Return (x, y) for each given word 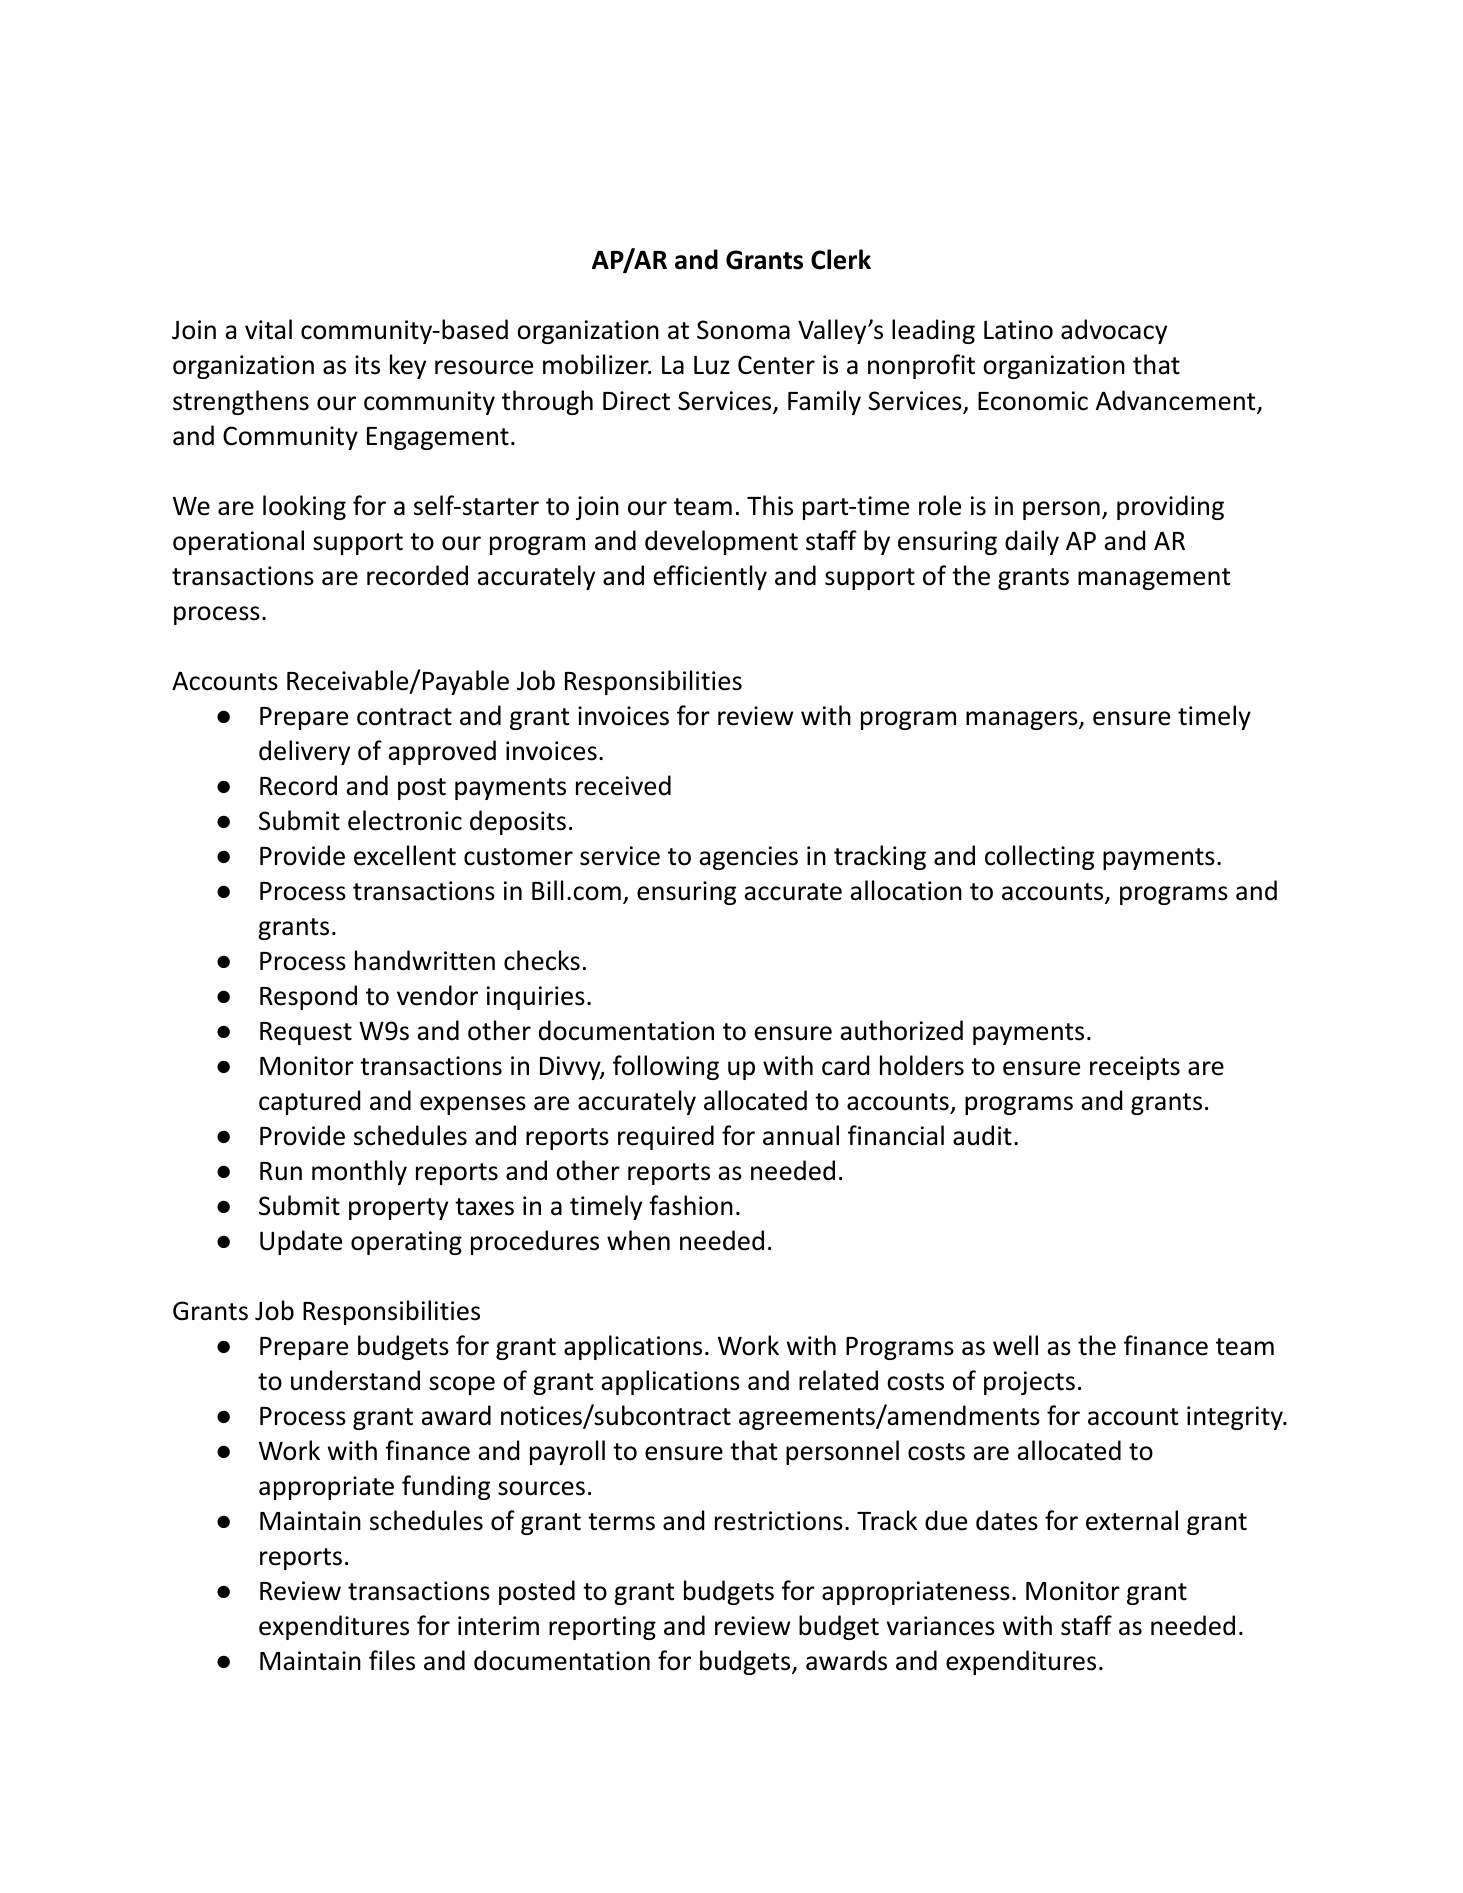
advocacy (1114, 331)
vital (268, 329)
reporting (602, 1628)
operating (406, 1243)
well (1015, 1345)
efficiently (710, 577)
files (392, 1660)
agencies (748, 858)
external (1132, 1520)
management (1154, 579)
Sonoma (743, 330)
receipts (1135, 1068)
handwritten (425, 960)
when (638, 1240)
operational (238, 542)
